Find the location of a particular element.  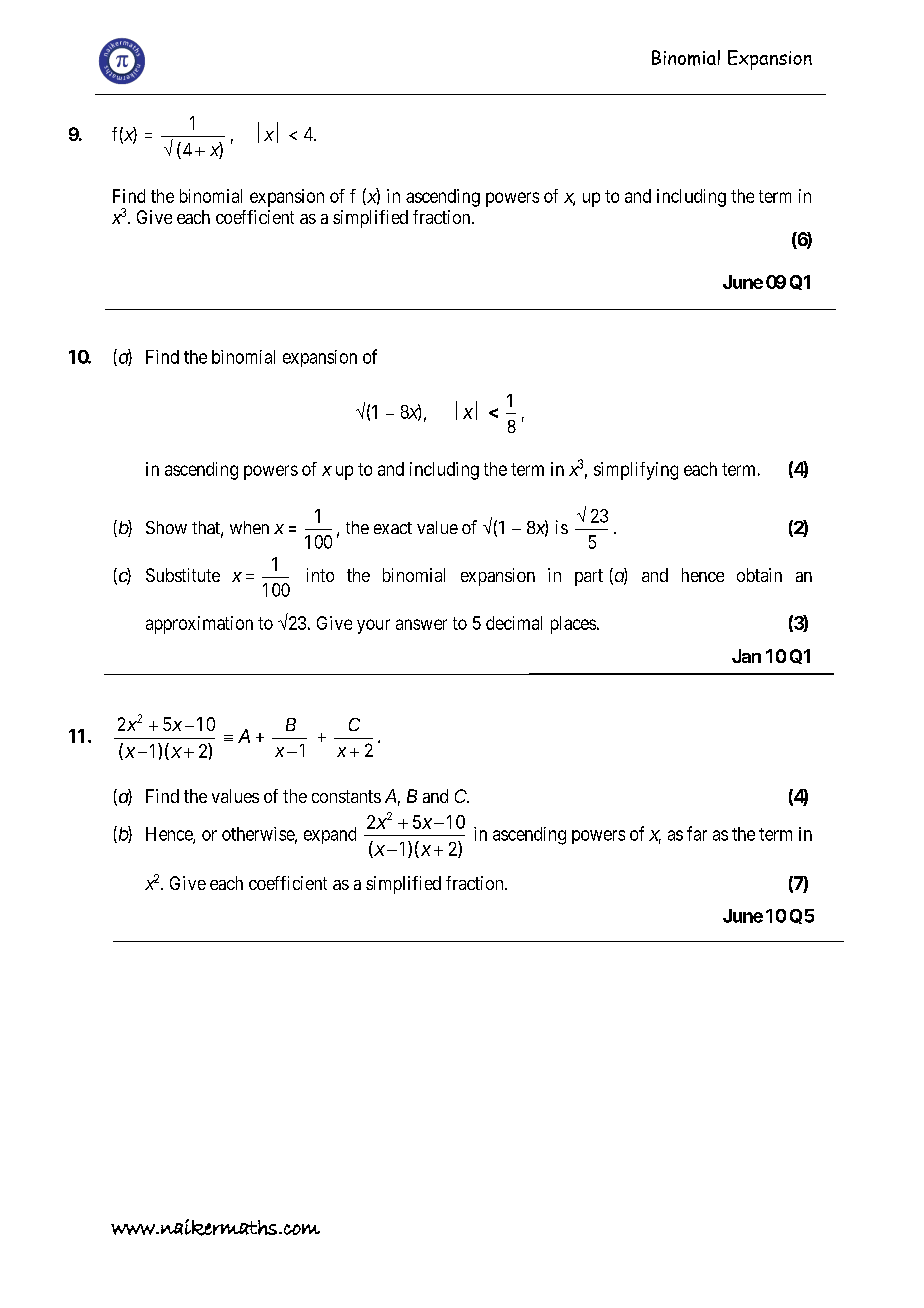

simplifying is located at coordinates (636, 471).
